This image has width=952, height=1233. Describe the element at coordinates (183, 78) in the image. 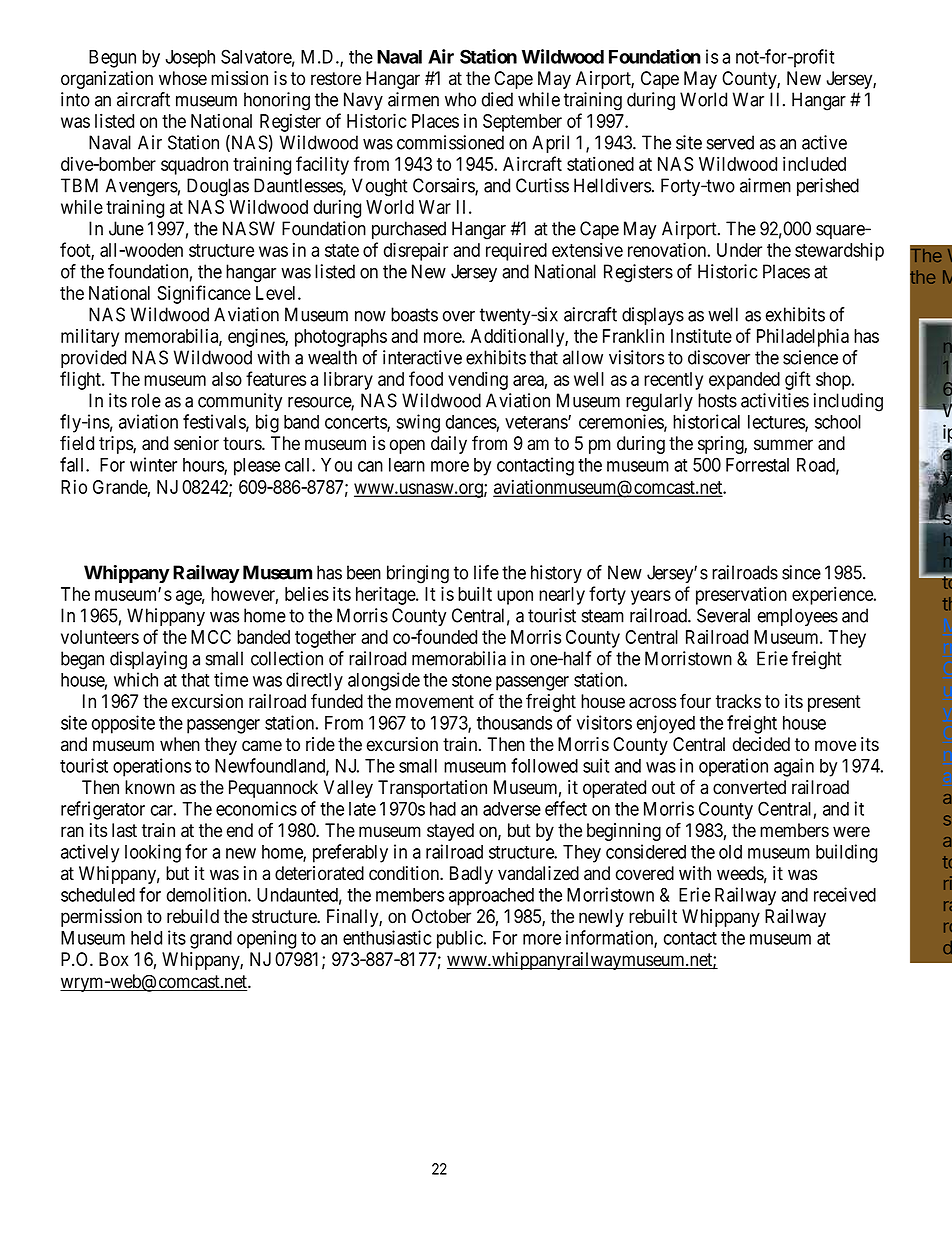

I see `whose` at that location.
